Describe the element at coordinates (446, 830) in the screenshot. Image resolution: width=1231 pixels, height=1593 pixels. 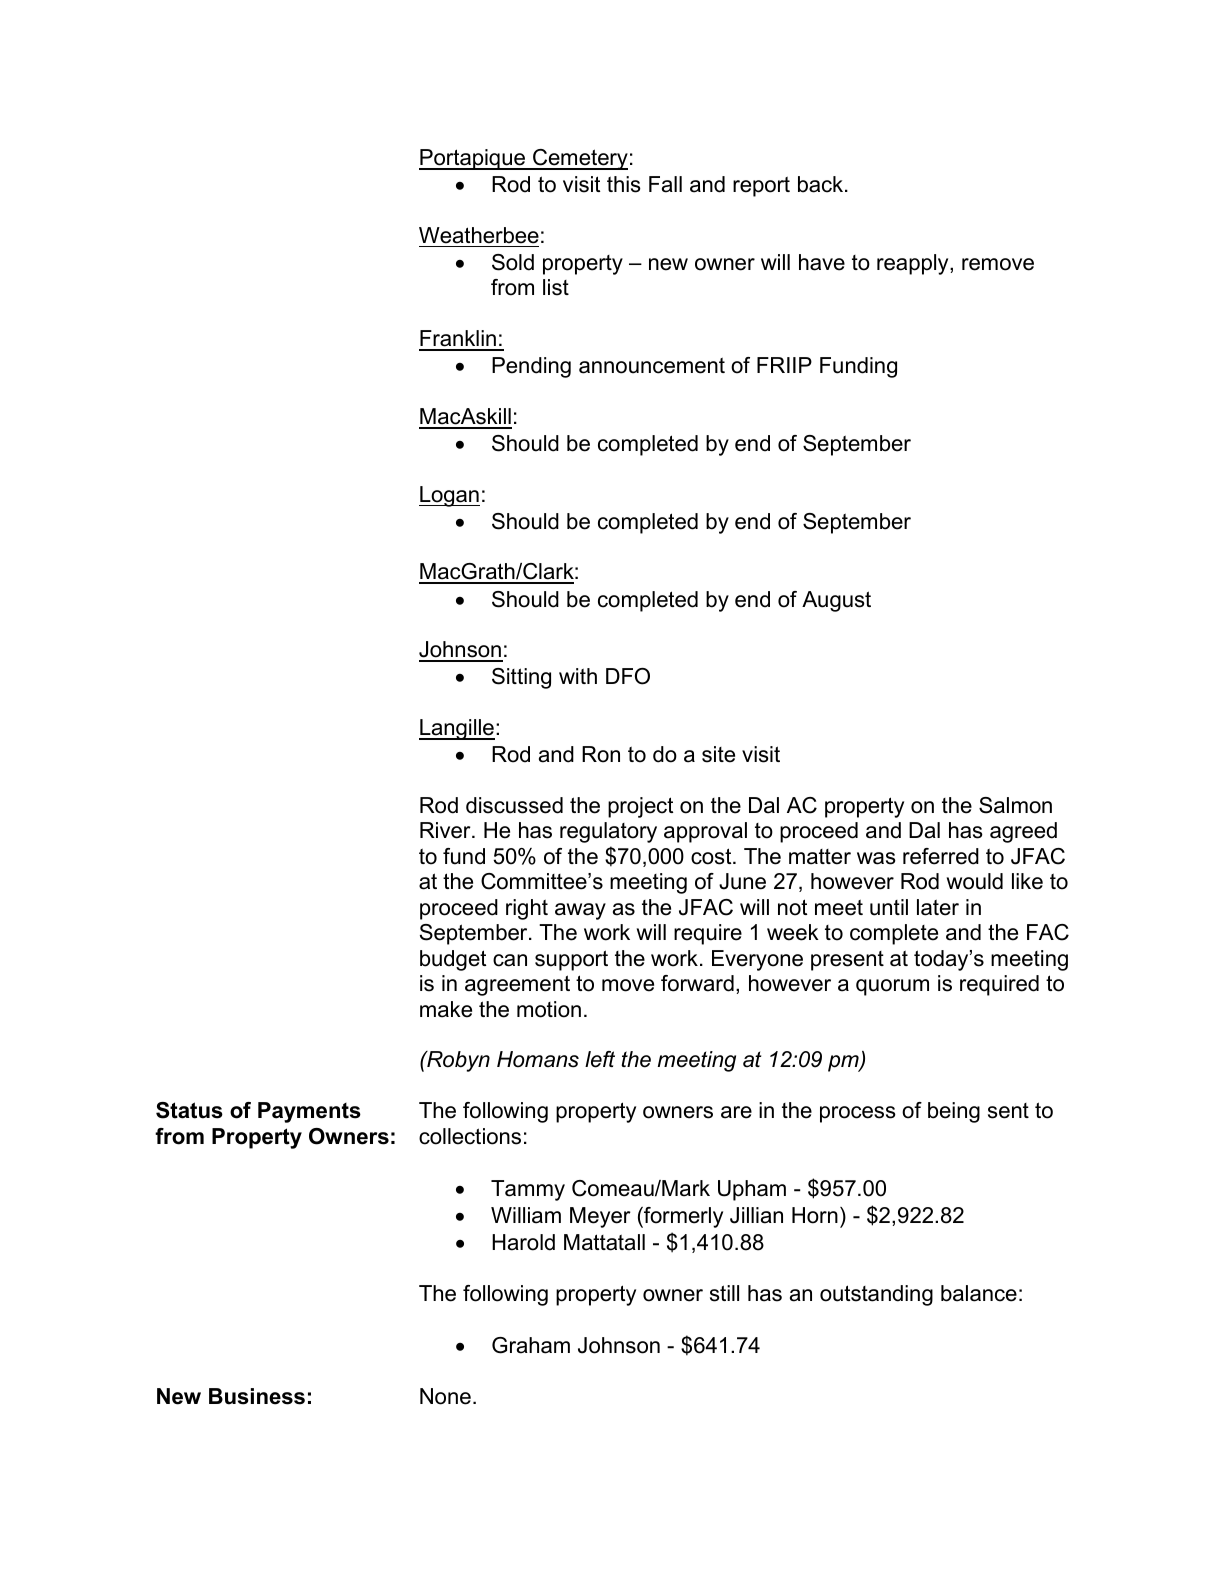
I see `River` at that location.
